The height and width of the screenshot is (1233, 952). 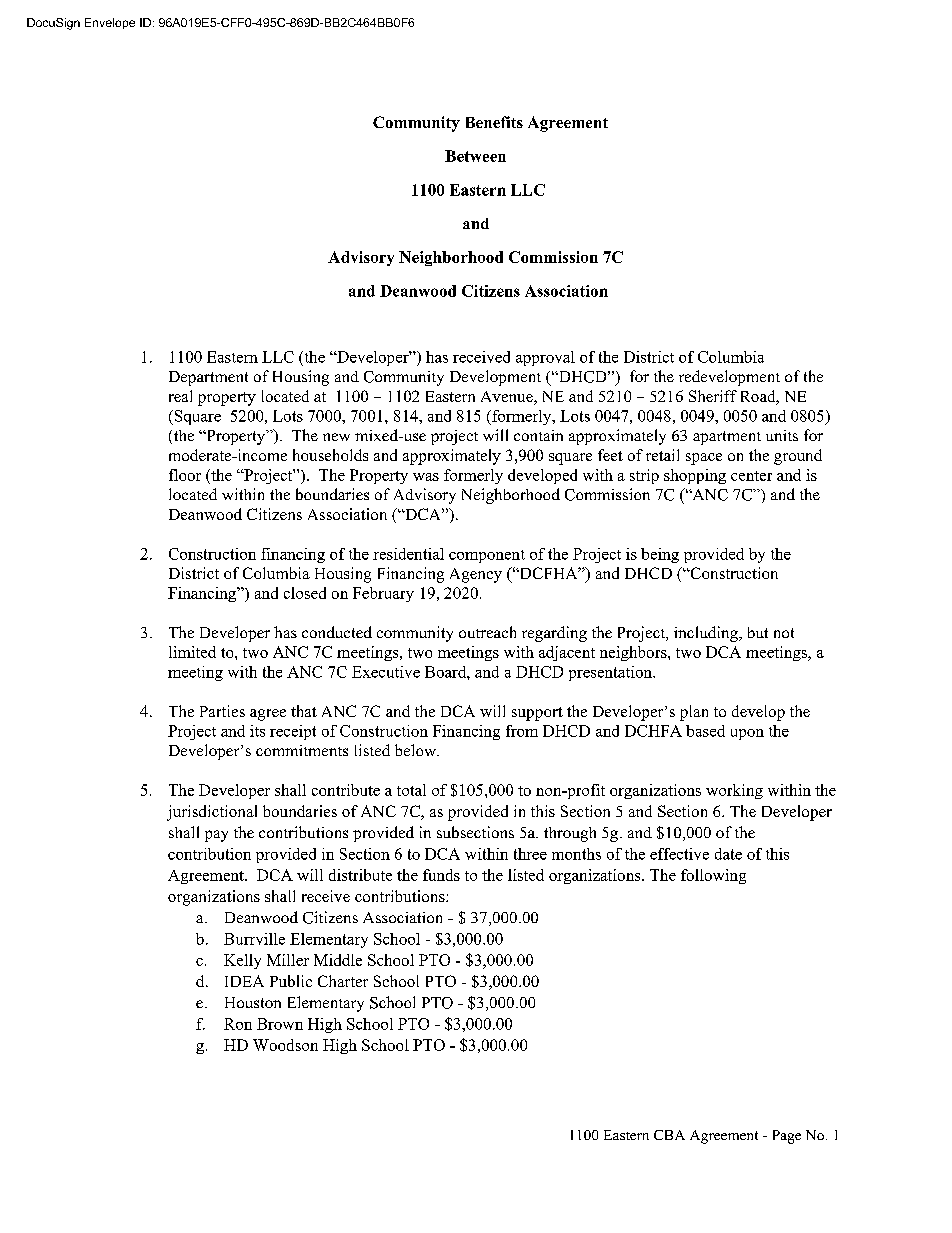 I want to click on Between, so click(x=475, y=156).
